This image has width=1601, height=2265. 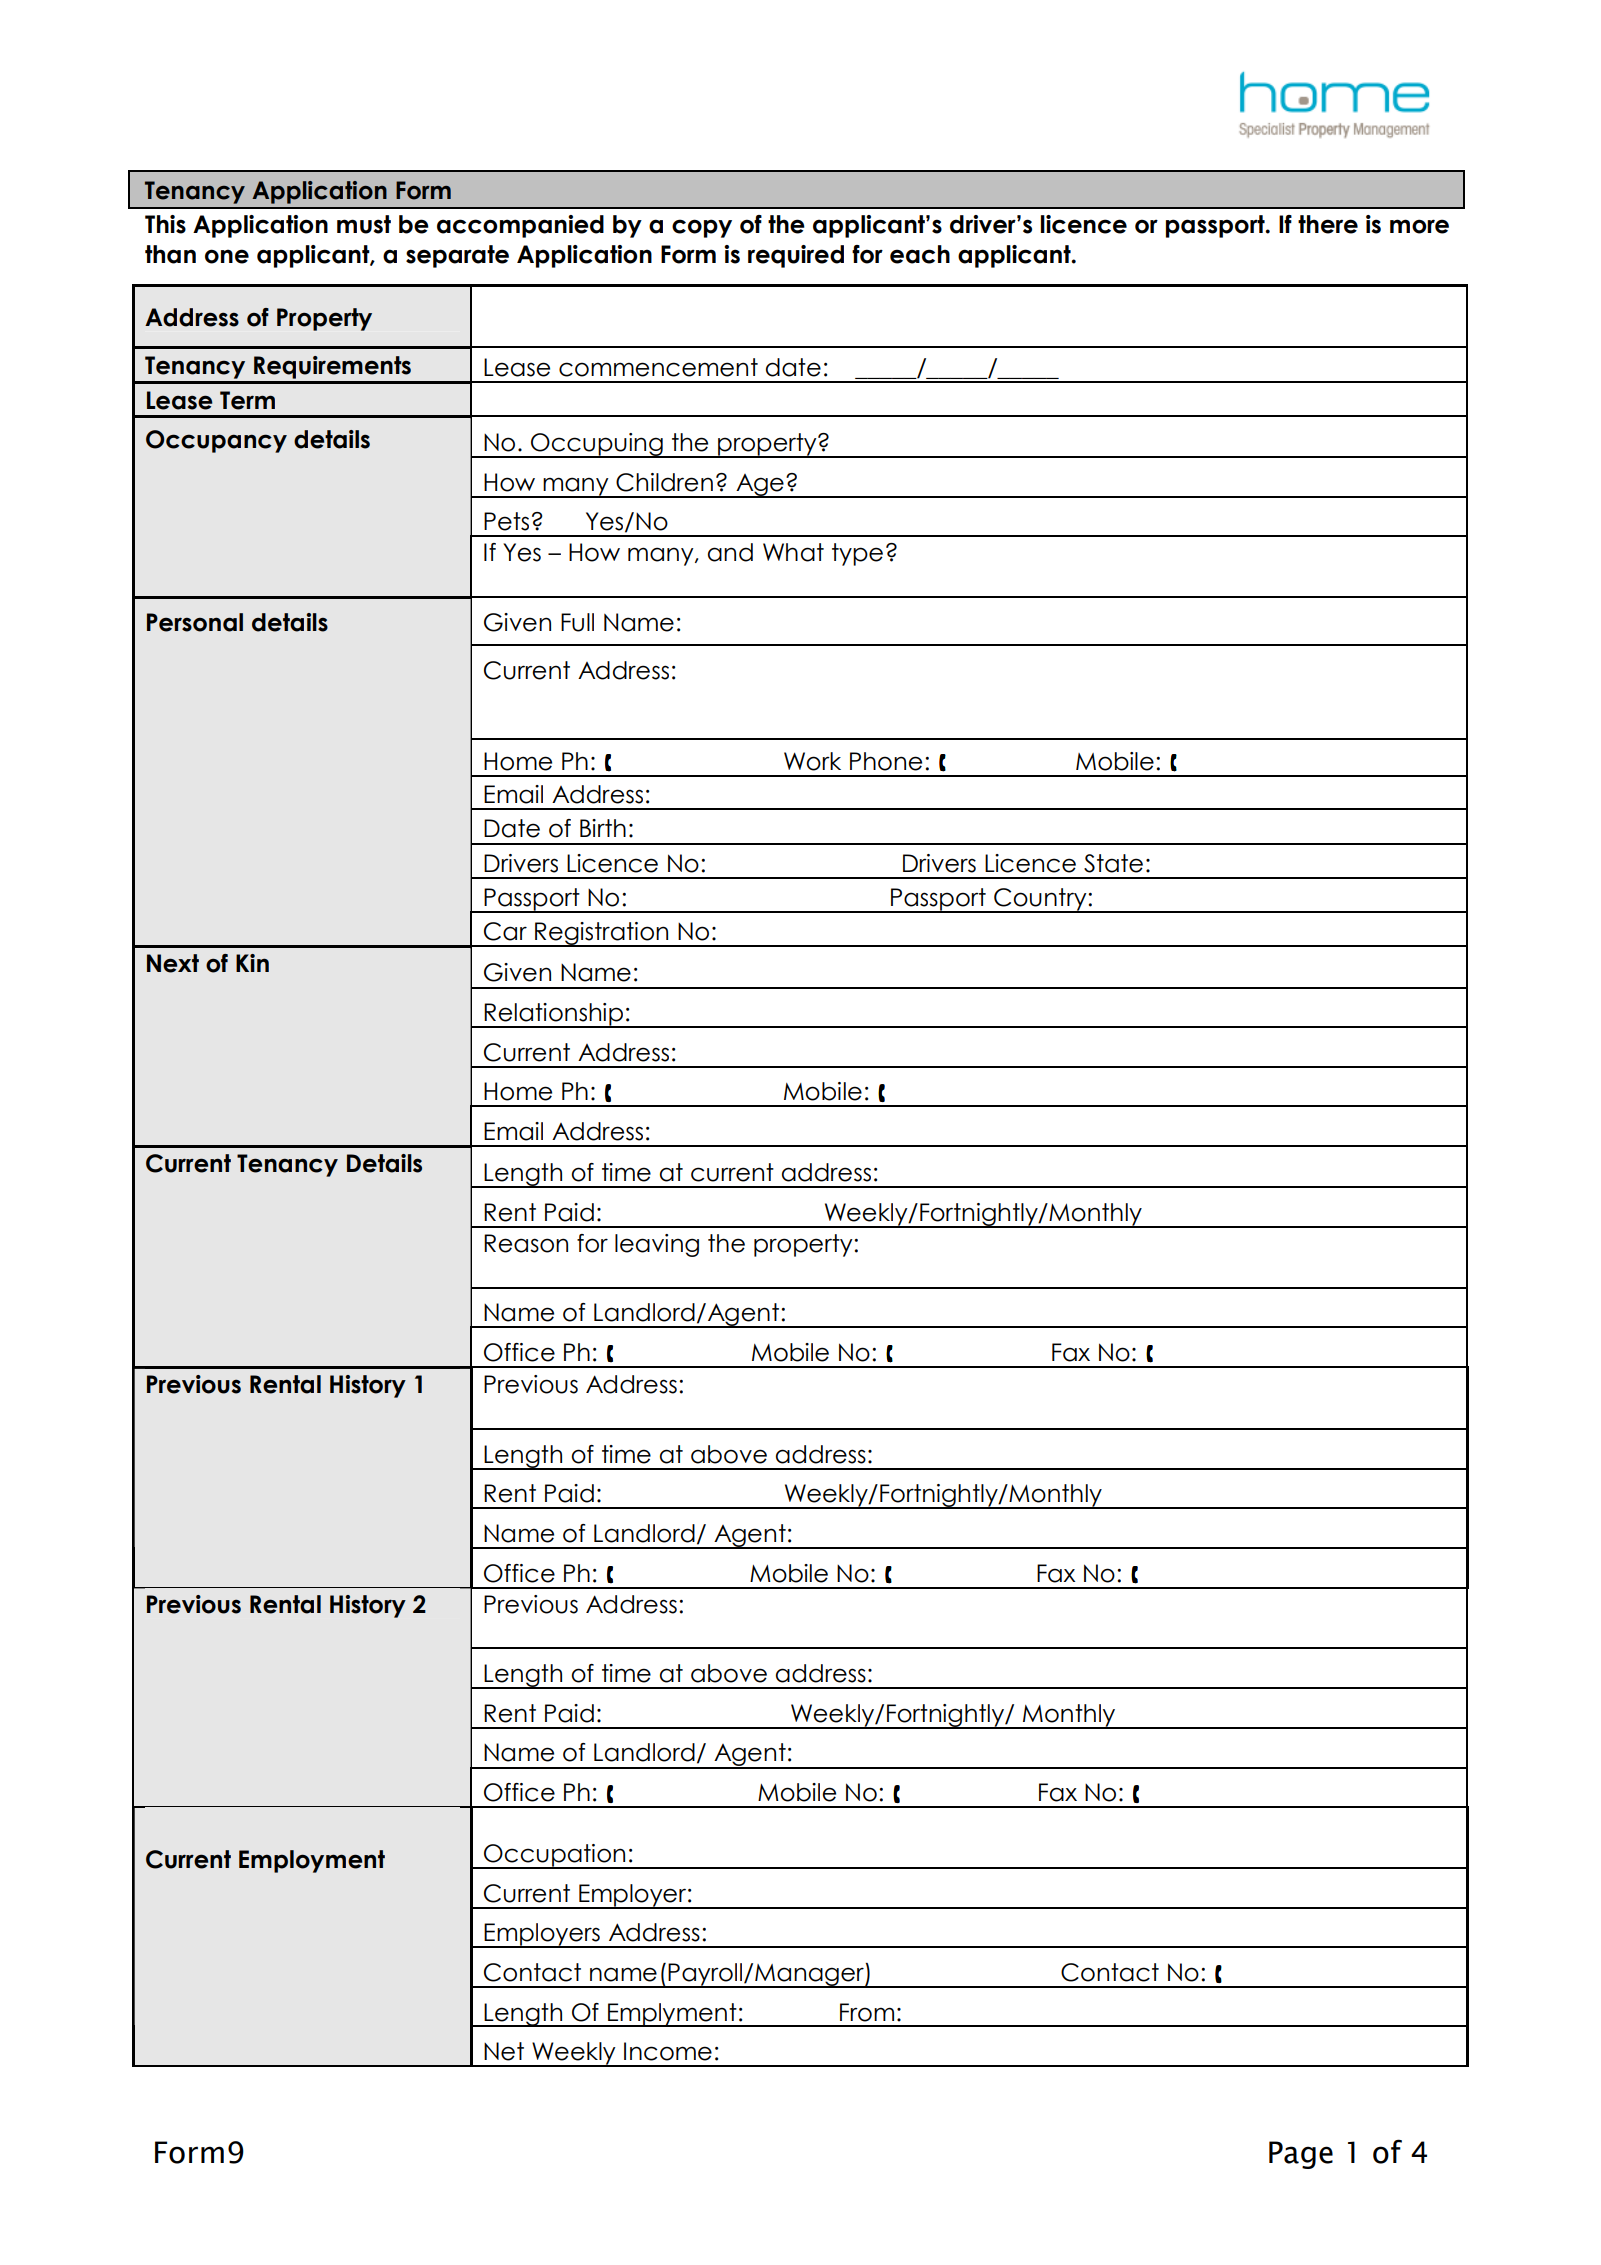 What do you see at coordinates (504, 2051) in the image?
I see `Net` at bounding box center [504, 2051].
